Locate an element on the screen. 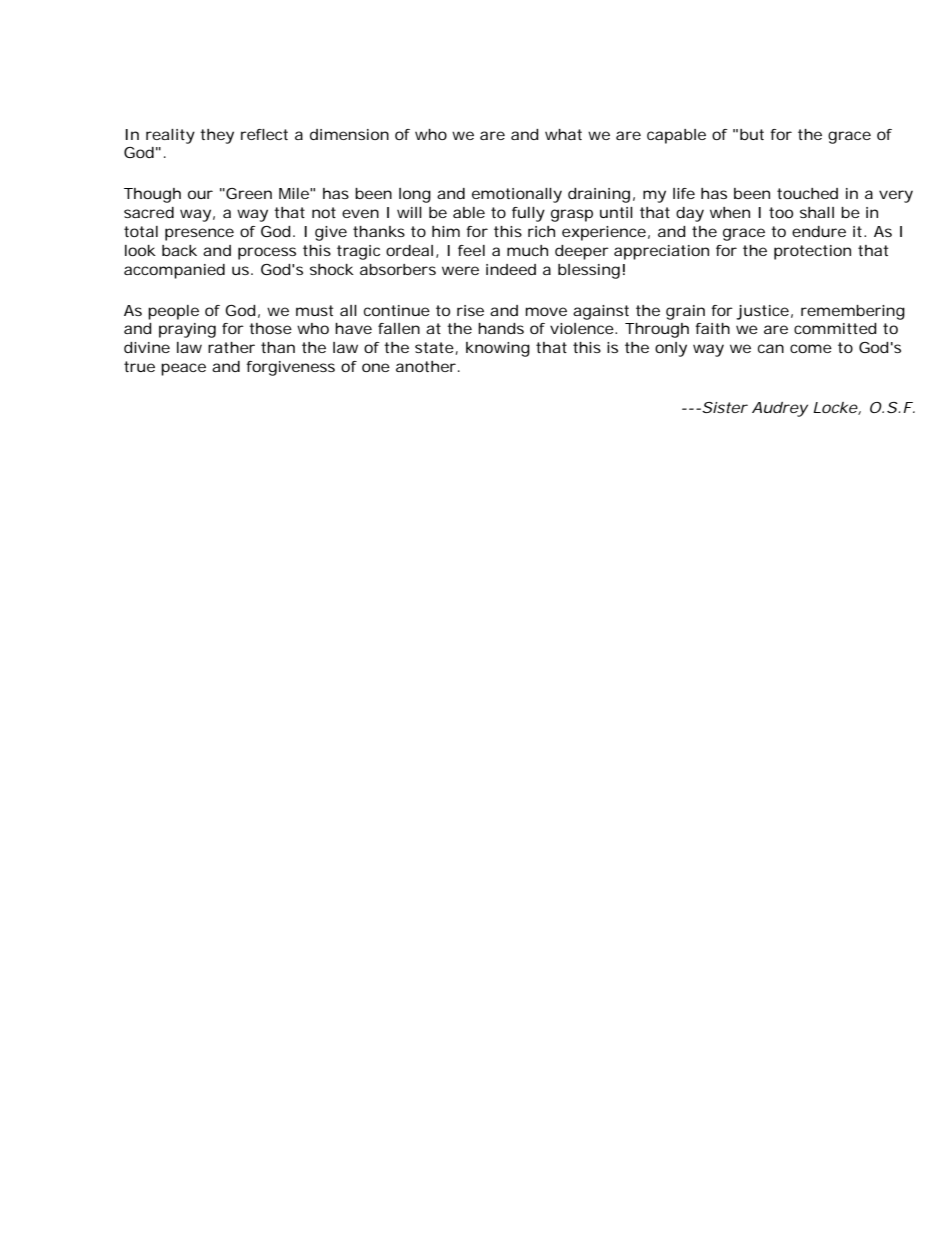  praying is located at coordinates (187, 330).
